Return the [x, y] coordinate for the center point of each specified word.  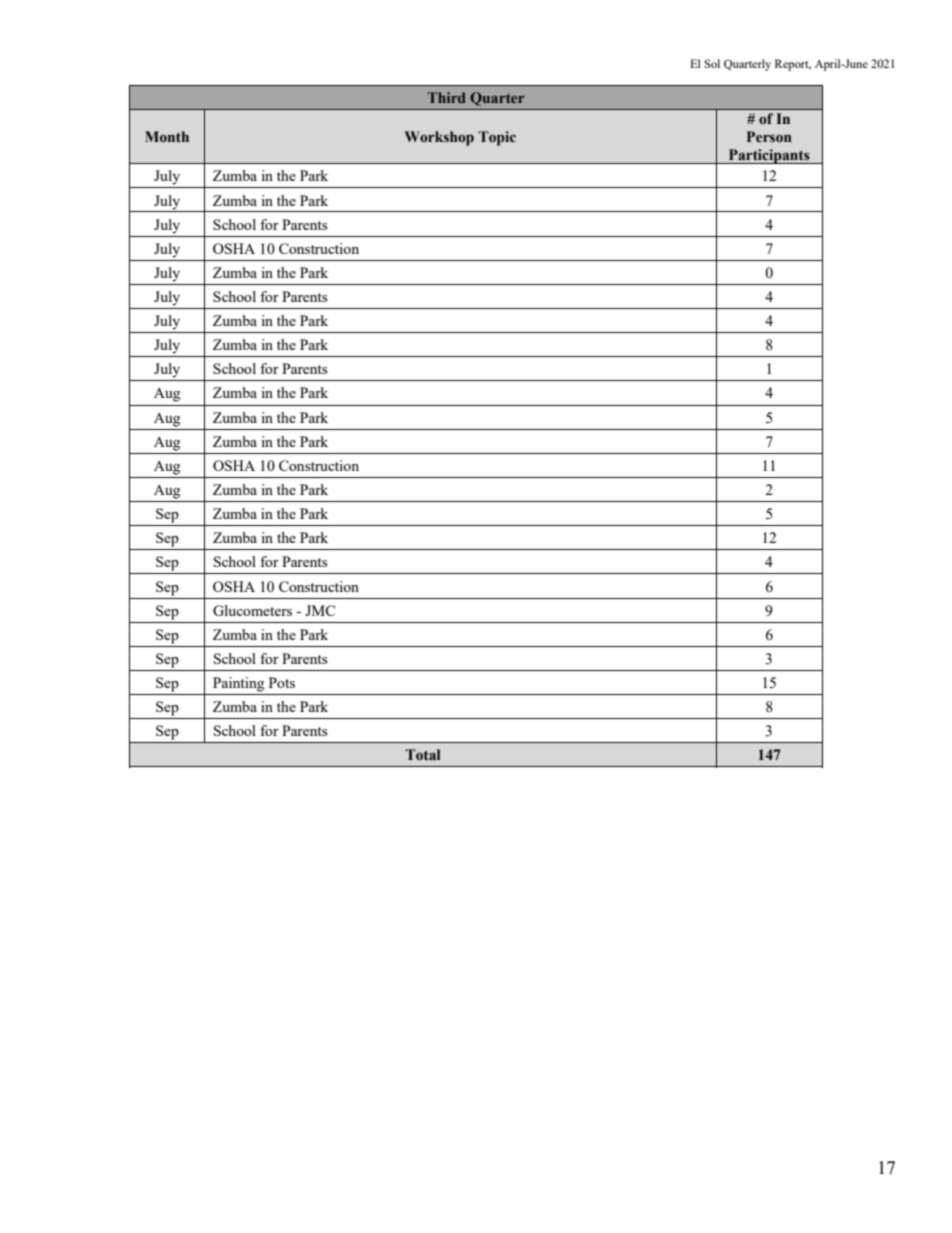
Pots [282, 682]
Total [423, 755]
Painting [238, 684]
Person [769, 137]
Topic [497, 138]
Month [167, 137]
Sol [712, 63]
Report [793, 65]
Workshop [439, 138]
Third [447, 97]
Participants [769, 156]
